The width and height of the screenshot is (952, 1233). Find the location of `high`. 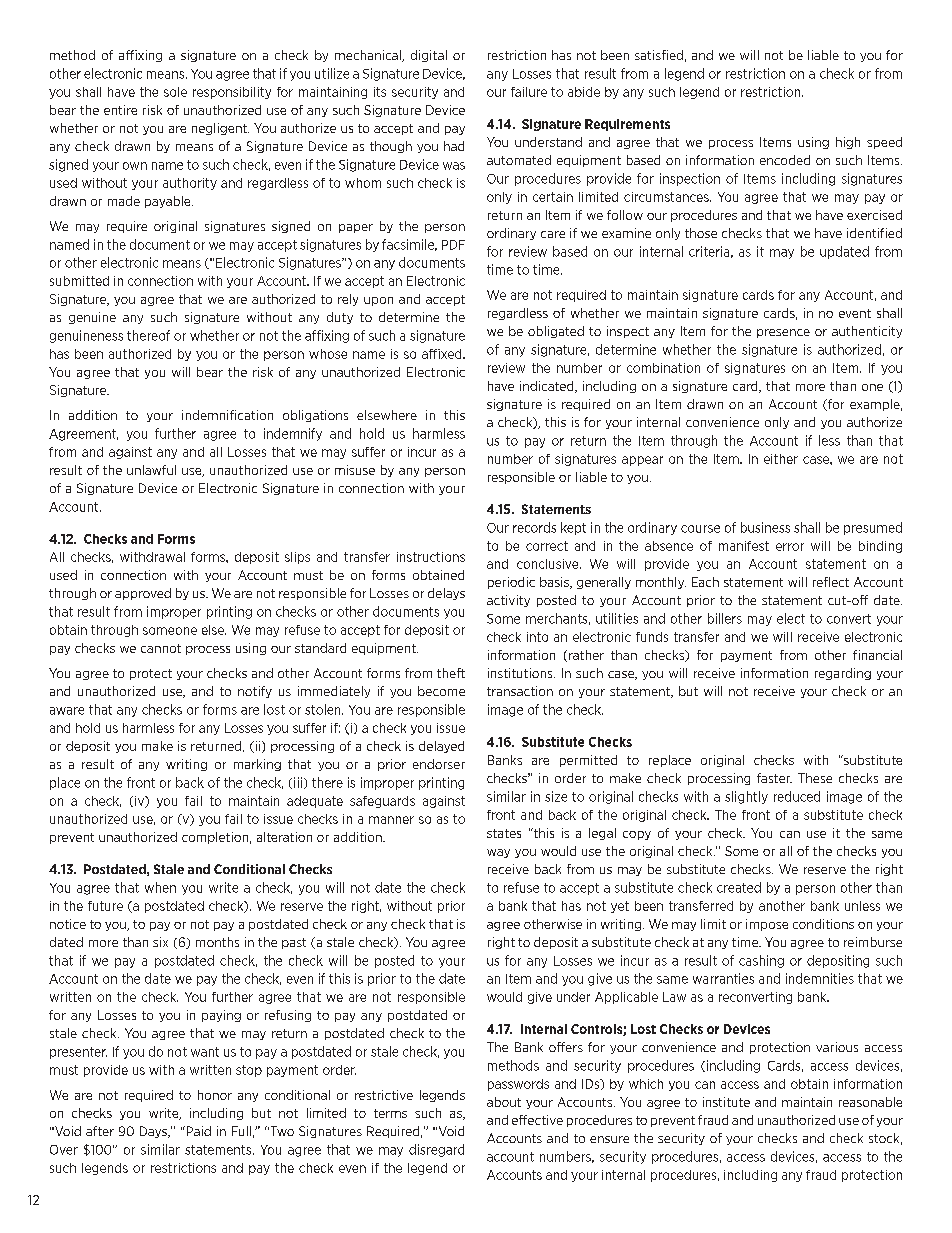

high is located at coordinates (848, 143).
